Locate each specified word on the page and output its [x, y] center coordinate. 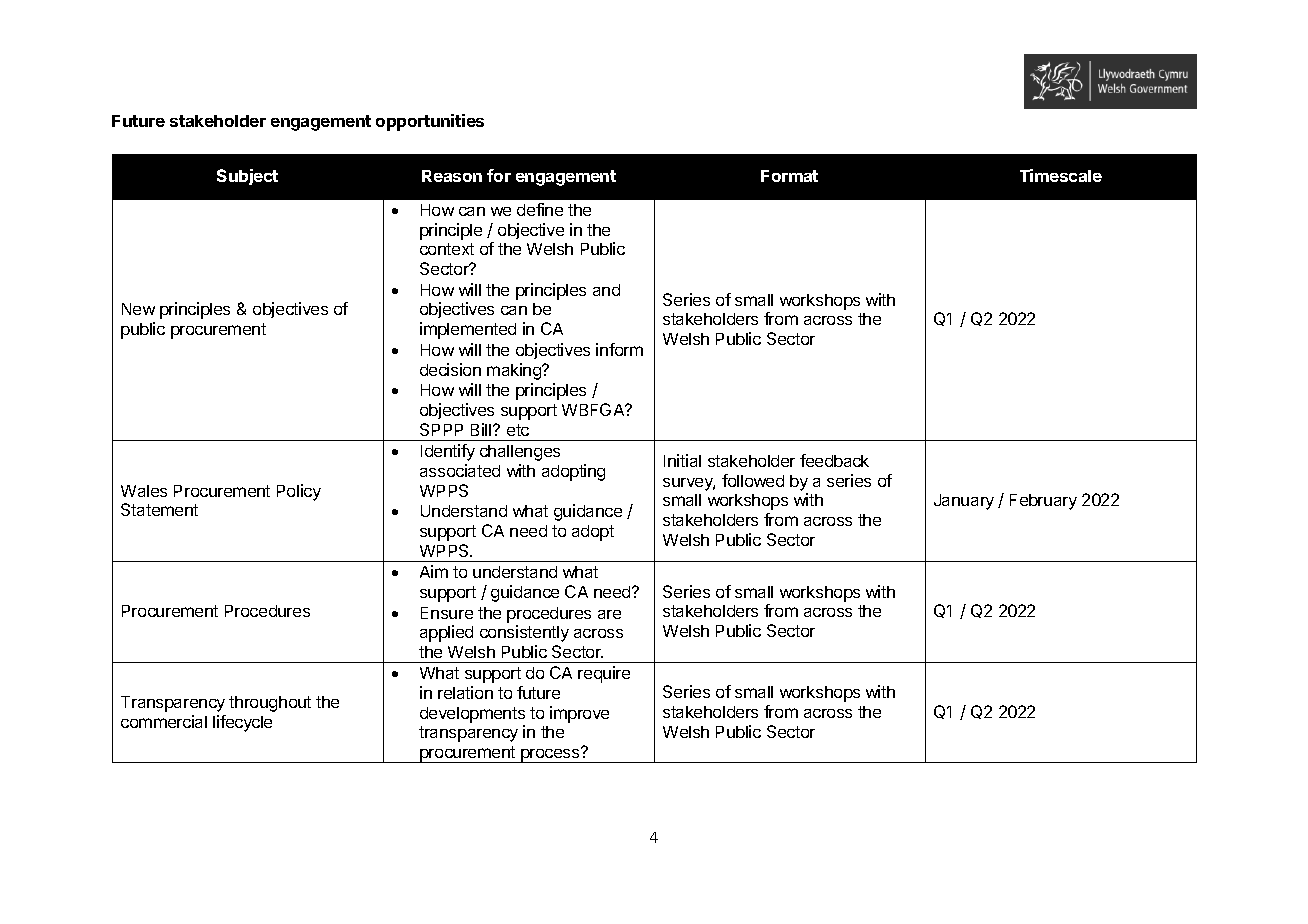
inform [619, 349]
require [604, 674]
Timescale [1061, 175]
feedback [834, 460]
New [138, 309]
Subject [247, 177]
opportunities [430, 122]
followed [753, 480]
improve [579, 714]
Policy [299, 492]
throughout [270, 704]
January [964, 502]
